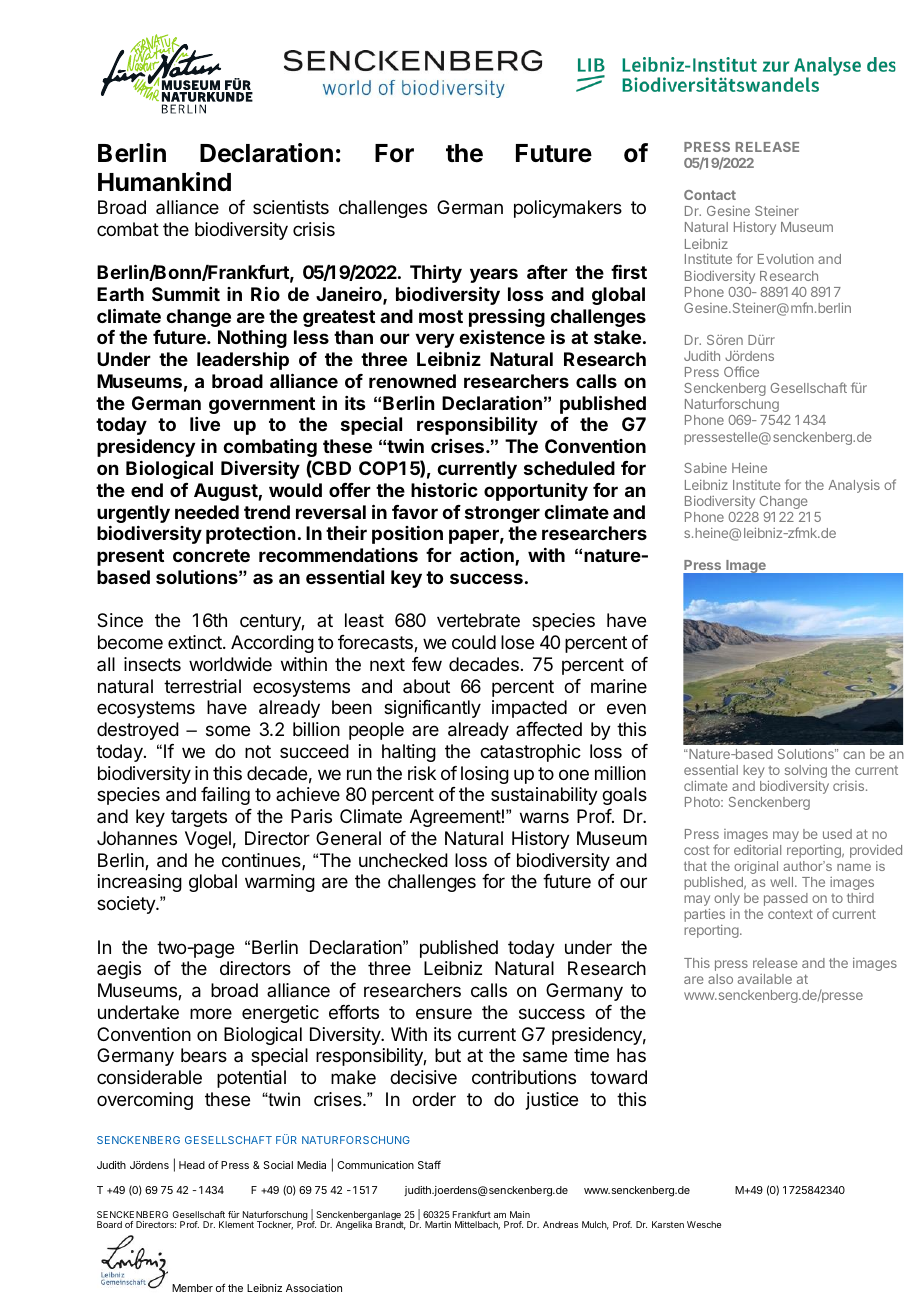 The image size is (924, 1308). Describe the element at coordinates (164, 182) in the screenshot. I see `Humankind` at that location.
